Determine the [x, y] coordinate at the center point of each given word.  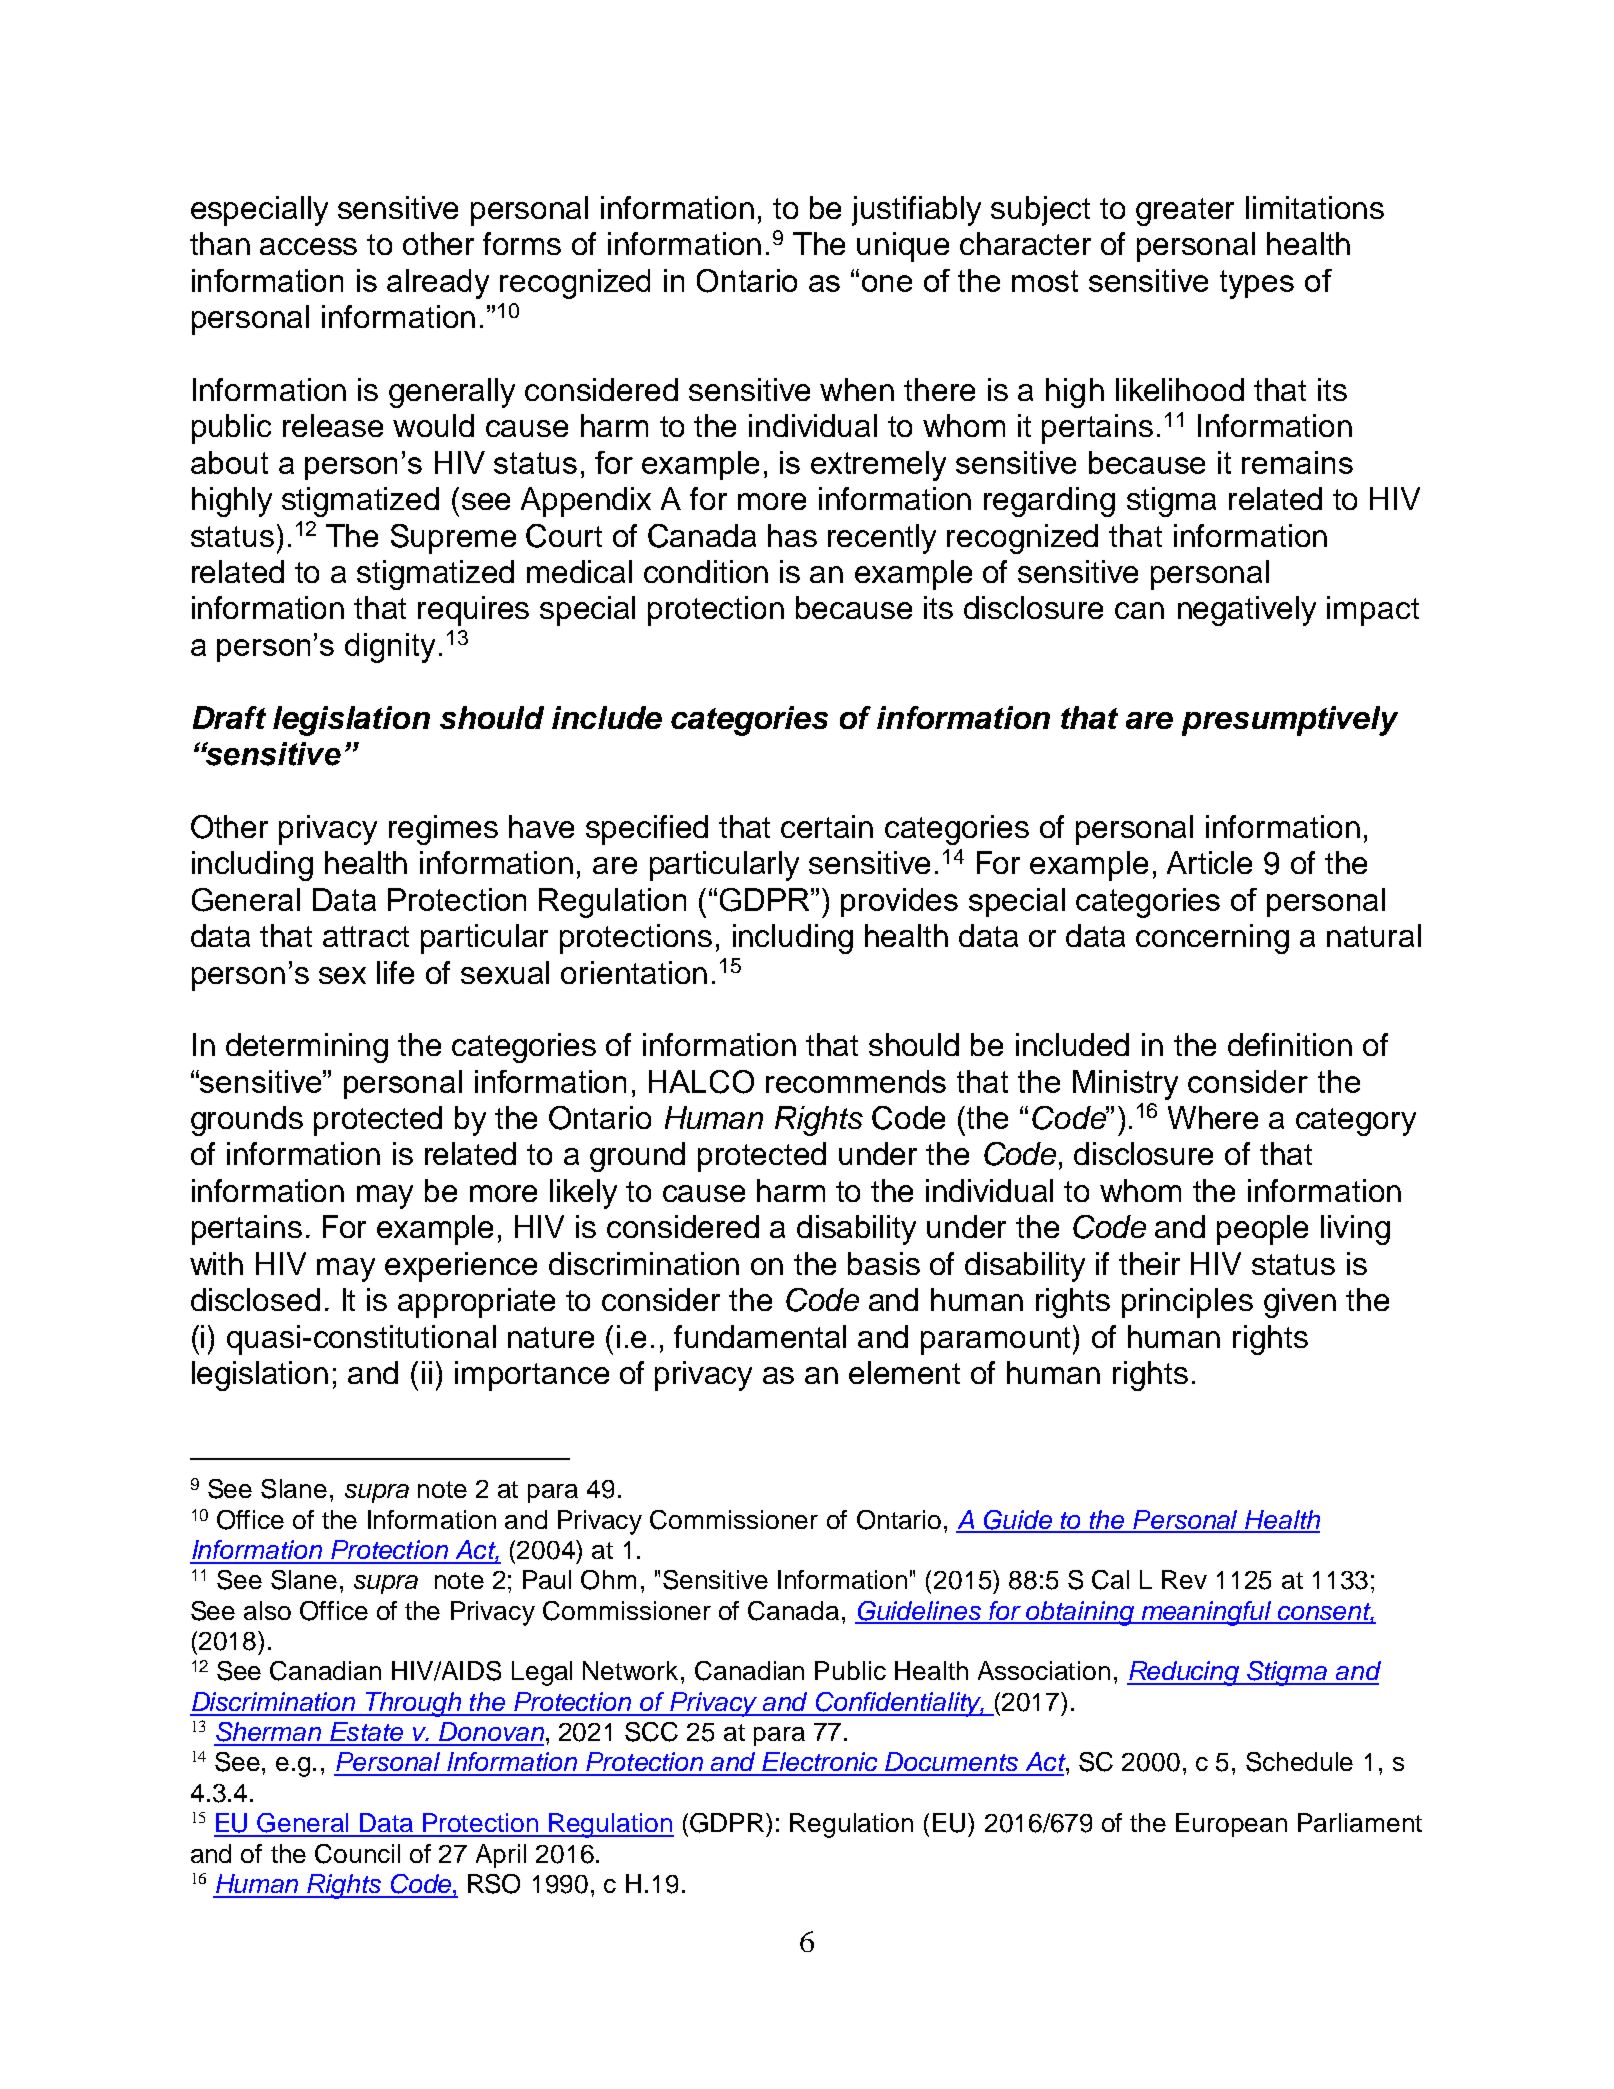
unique [903, 247]
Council [357, 1854]
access [308, 246]
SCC [651, 1732]
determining [307, 1048]
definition [1290, 1044]
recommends [856, 1081]
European [1231, 1825]
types [1257, 284]
